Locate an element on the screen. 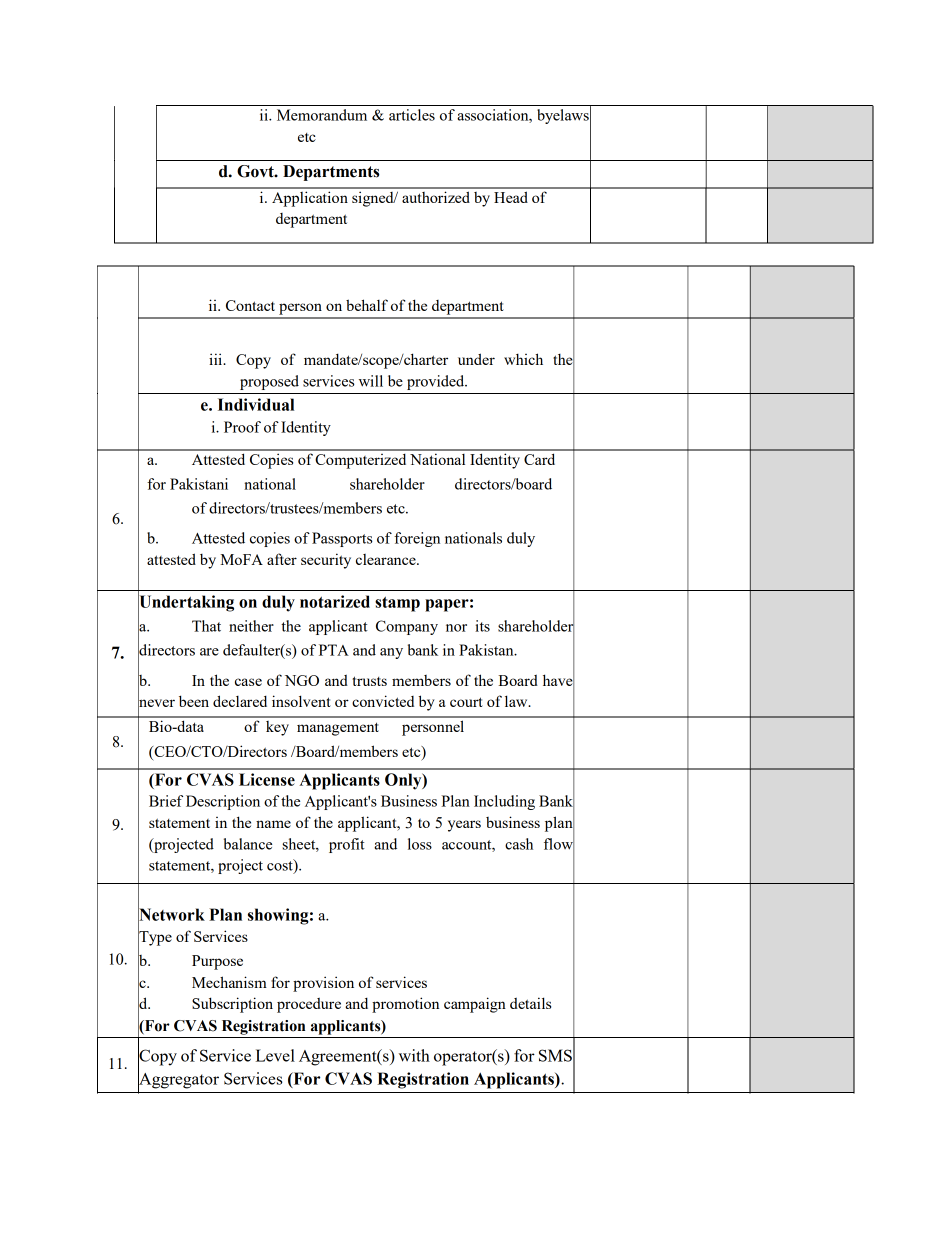  iii is located at coordinates (216, 359).
